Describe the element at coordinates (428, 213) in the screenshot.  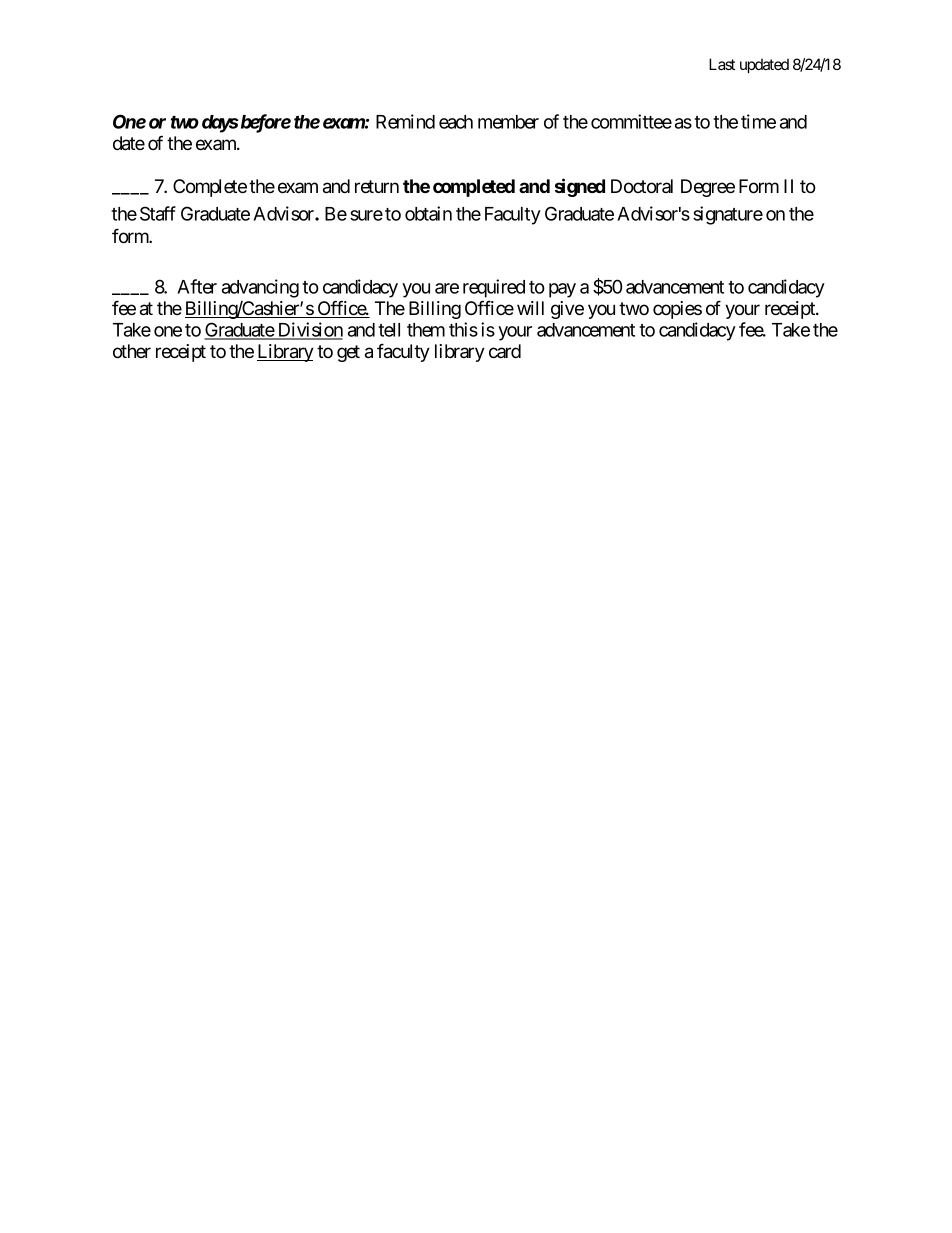
I see `obtain` at that location.
